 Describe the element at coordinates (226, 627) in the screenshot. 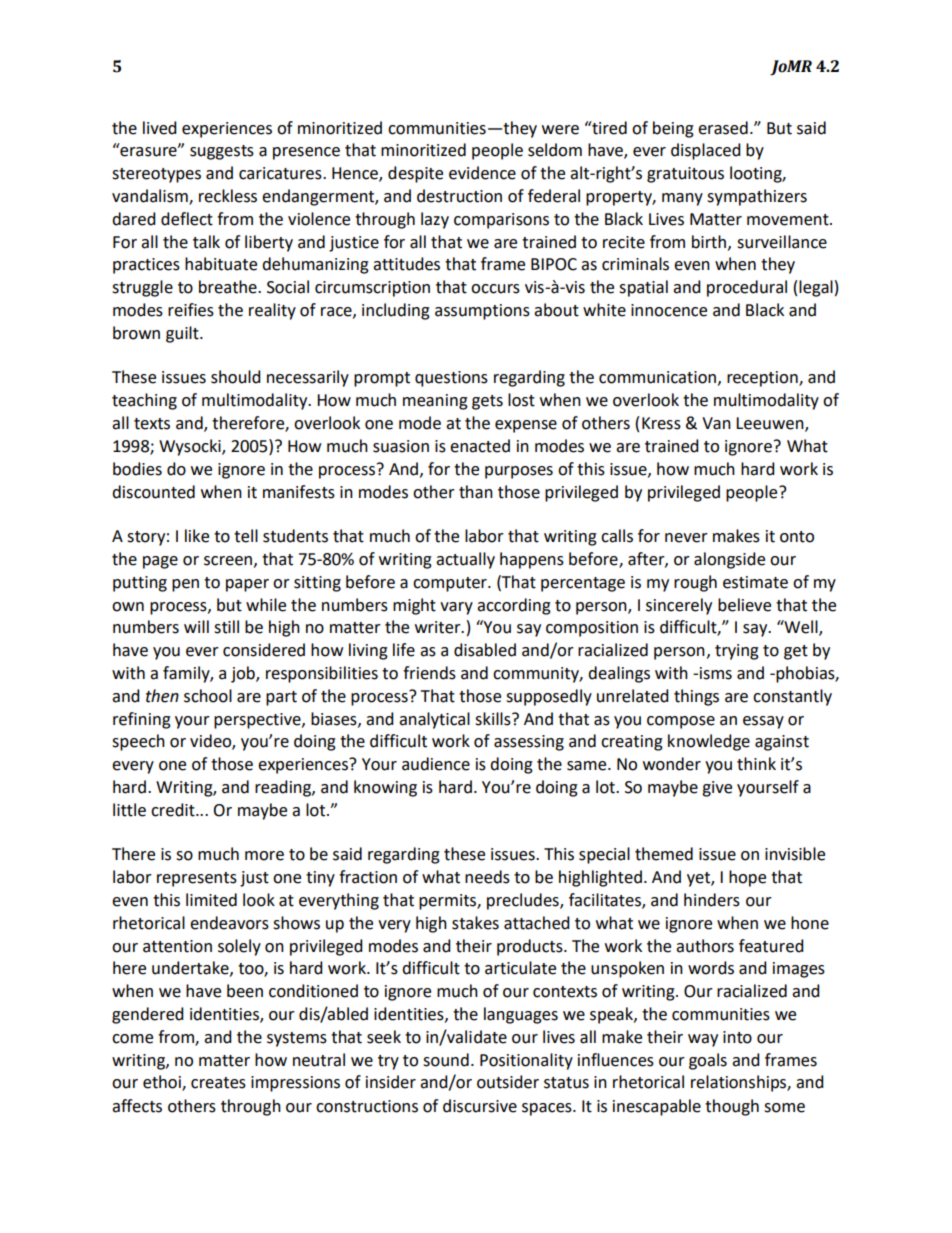

I see `still` at that location.
